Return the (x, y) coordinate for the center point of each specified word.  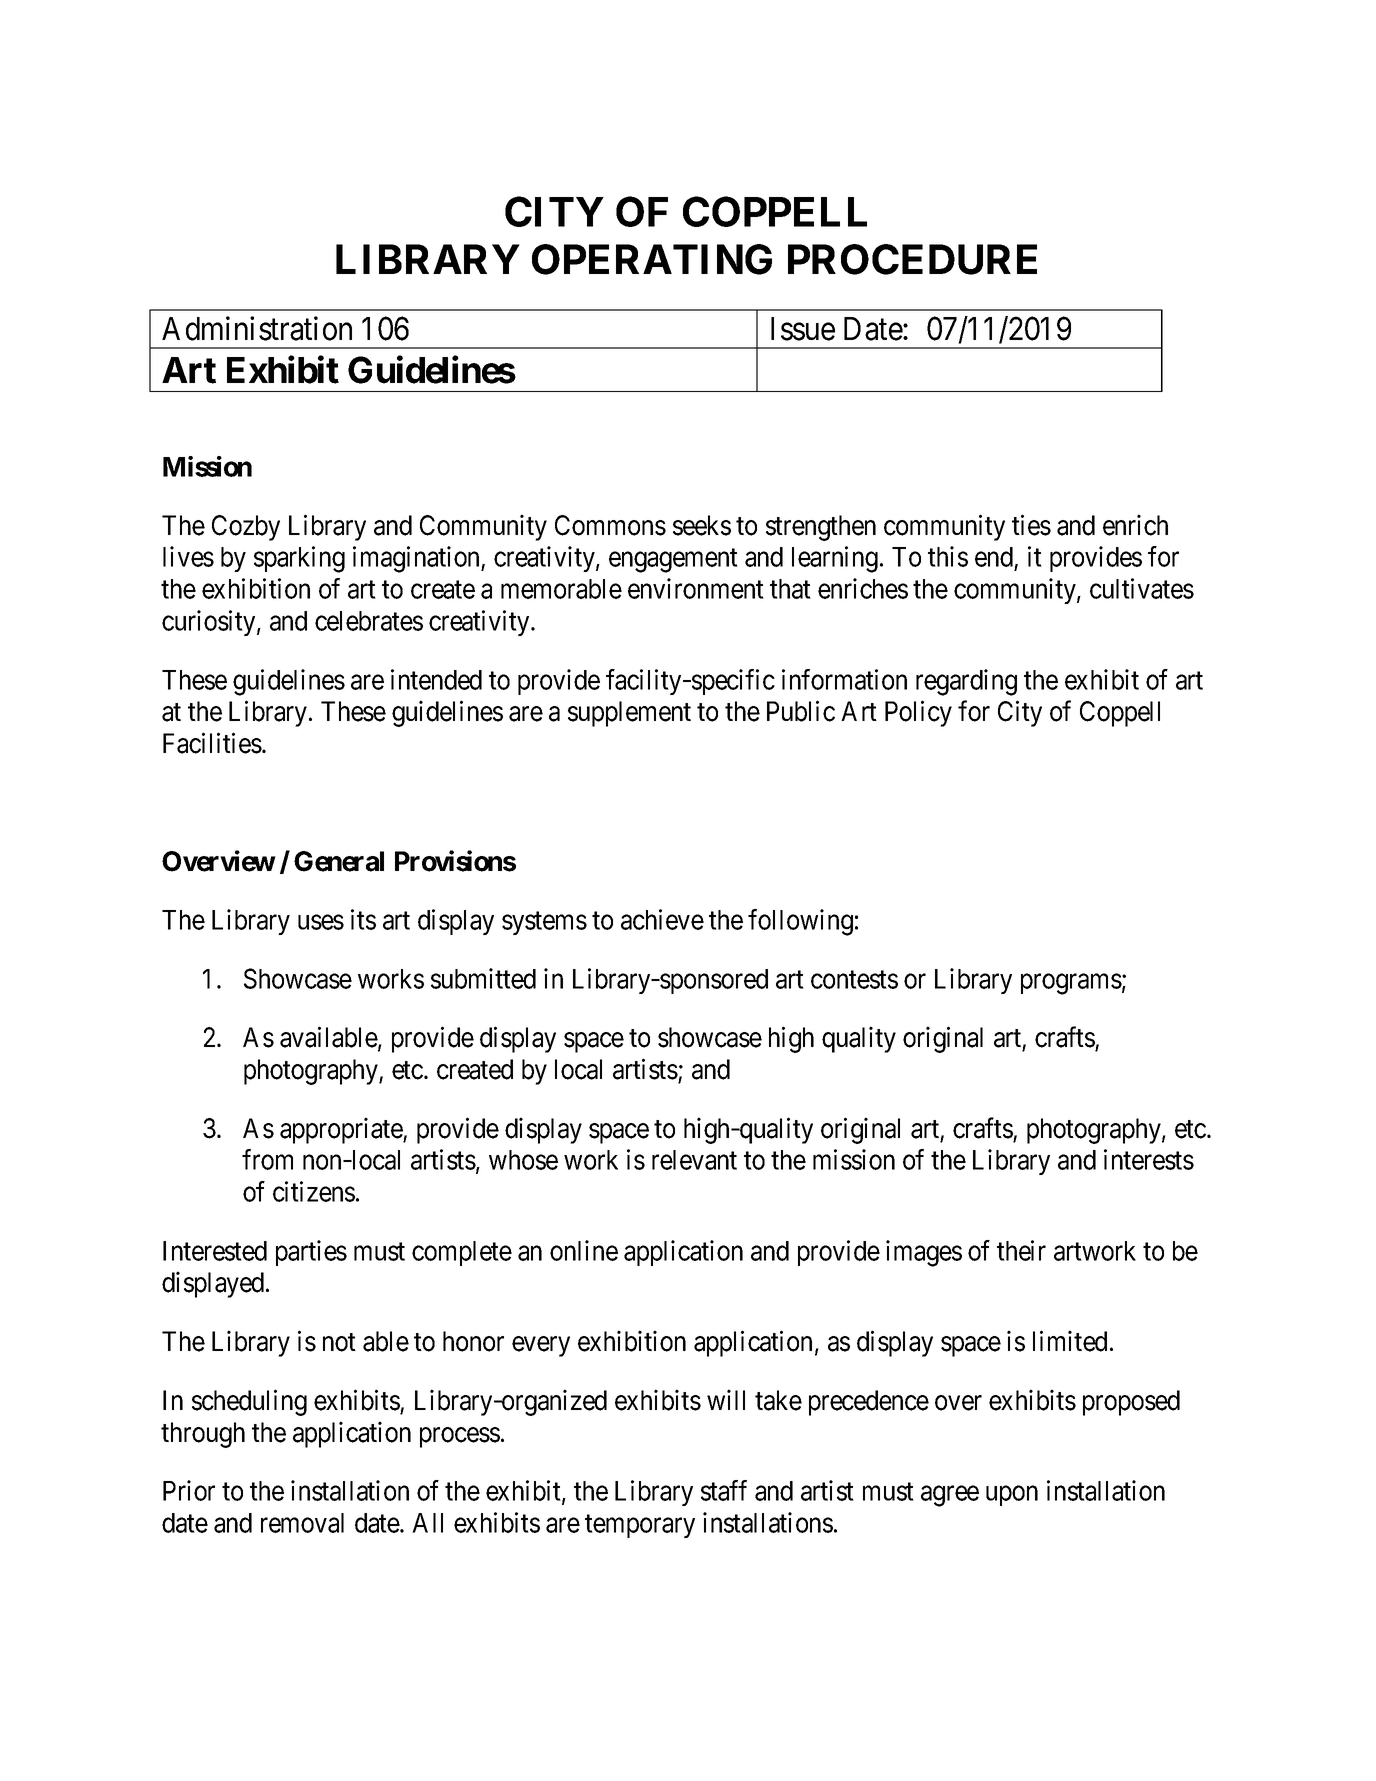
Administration (257, 328)
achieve (662, 919)
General (339, 861)
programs (1071, 984)
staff (724, 1490)
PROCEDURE (912, 259)
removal (302, 1523)
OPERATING (652, 259)
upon (1012, 1496)
